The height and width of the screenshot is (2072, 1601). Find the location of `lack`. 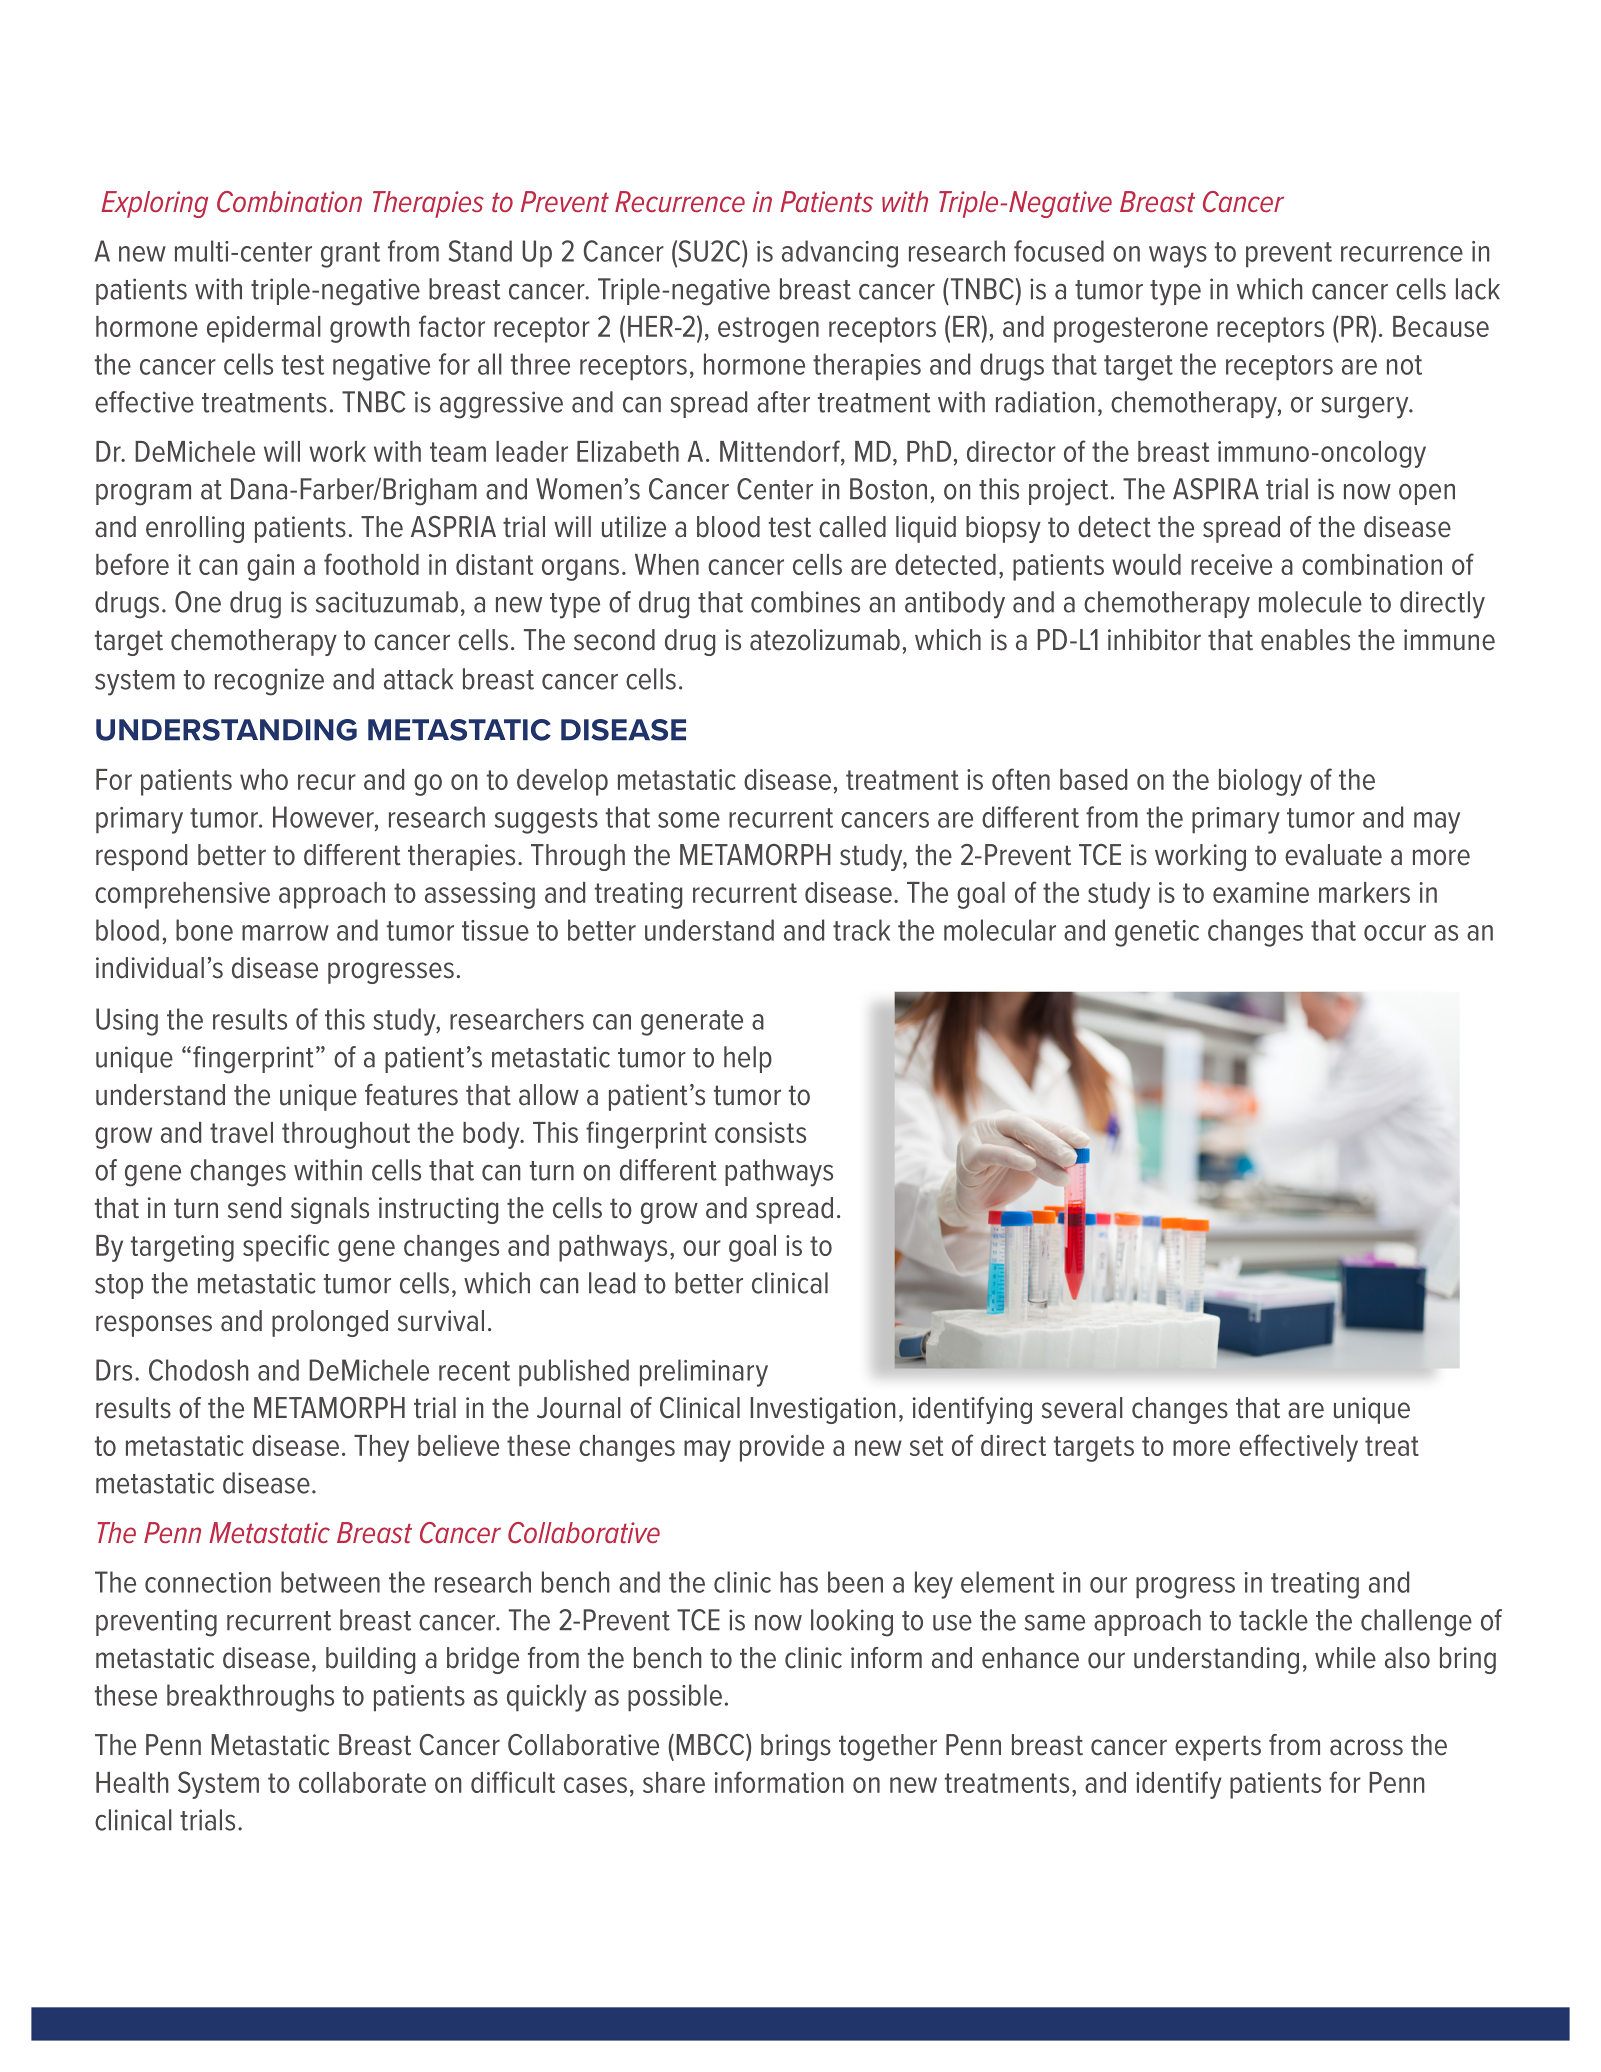

lack is located at coordinates (1478, 289).
